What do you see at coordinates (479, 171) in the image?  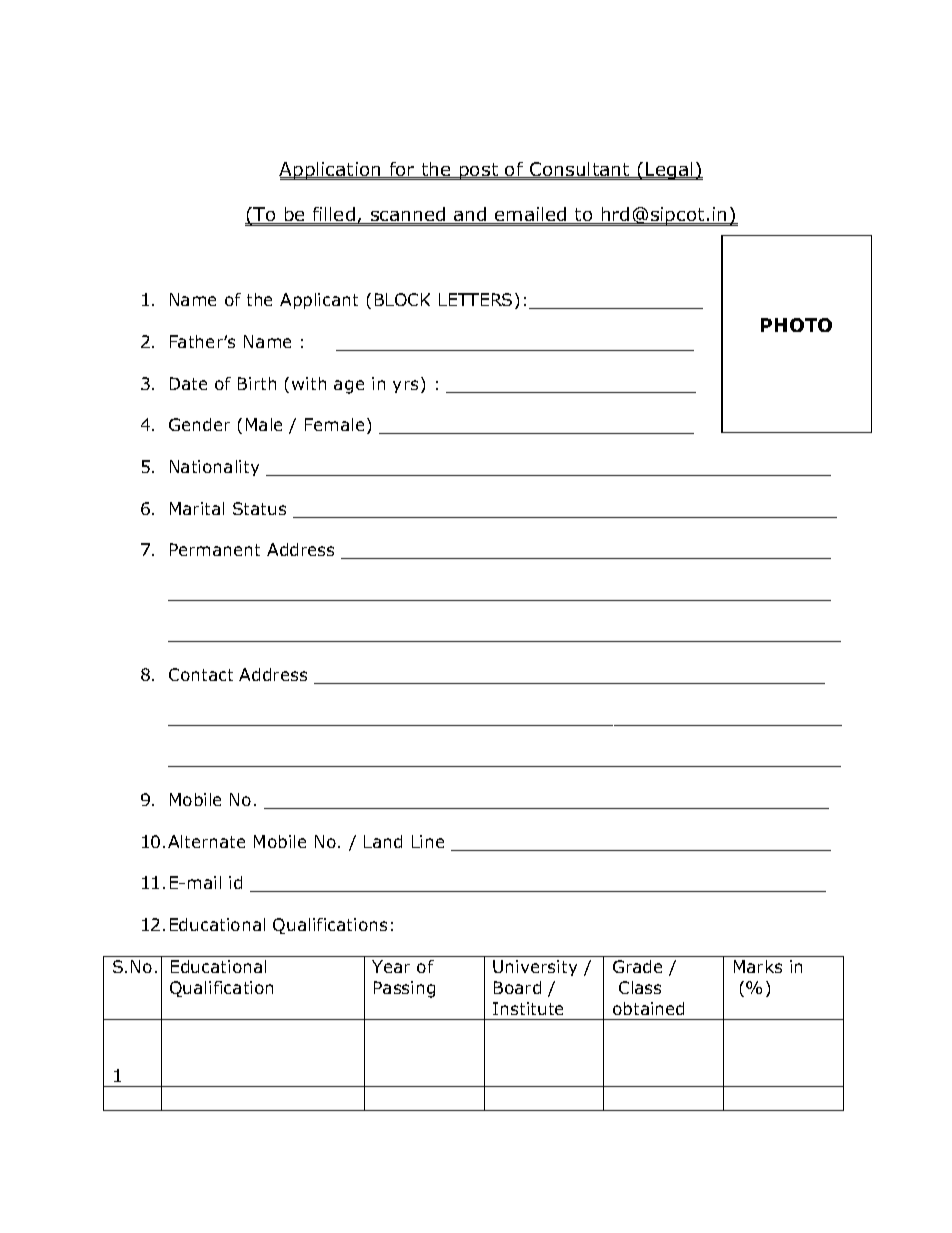 I see `post` at bounding box center [479, 171].
